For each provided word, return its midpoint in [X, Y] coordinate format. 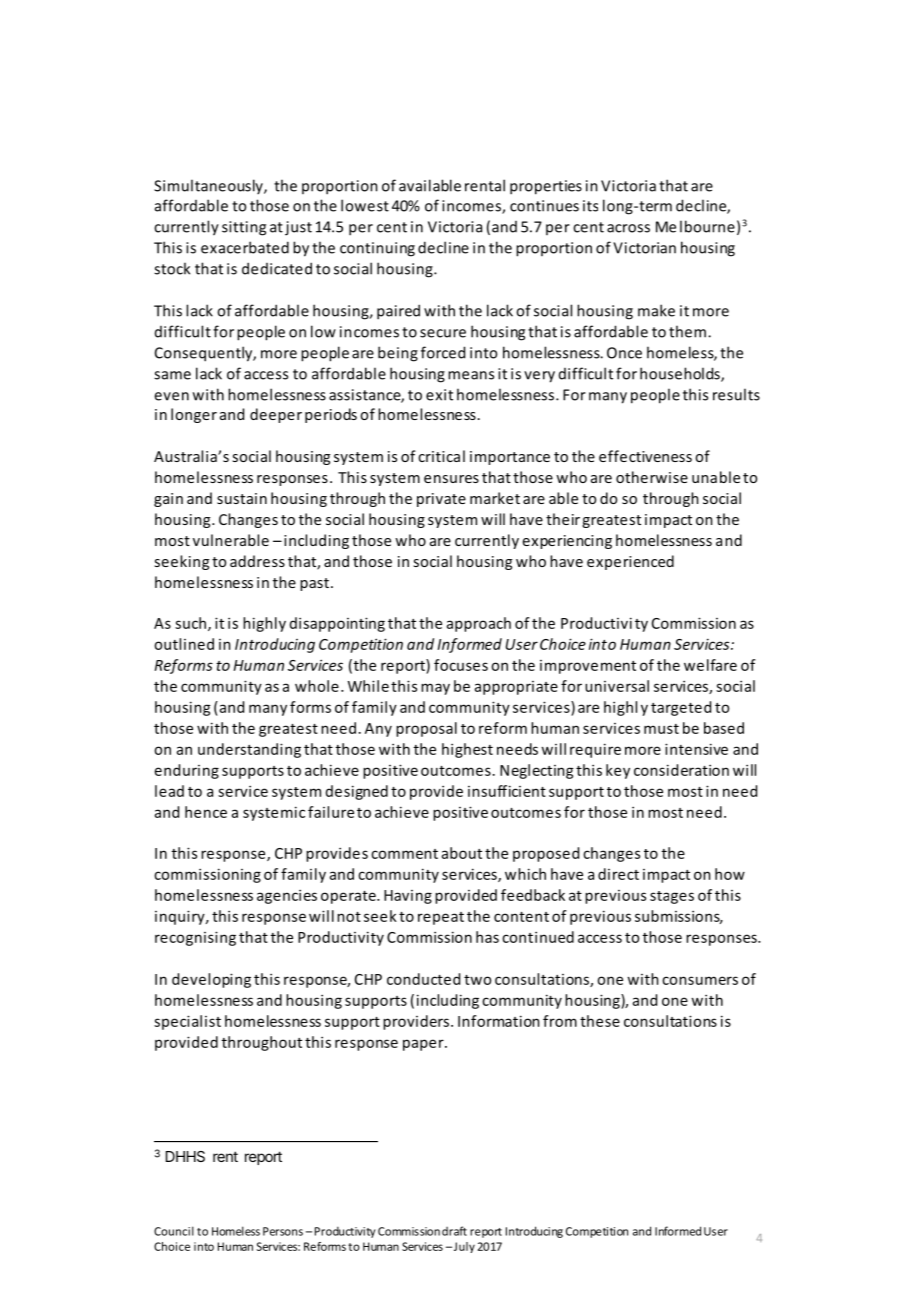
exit [439, 395]
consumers [700, 980]
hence [206, 812]
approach [479, 624]
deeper [276, 415]
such [192, 624]
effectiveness [645, 456]
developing [211, 980]
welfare [710, 665]
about [462, 853]
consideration [681, 770]
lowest [365, 205]
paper [424, 1045]
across [628, 228]
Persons [283, 1231]
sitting [244, 228]
